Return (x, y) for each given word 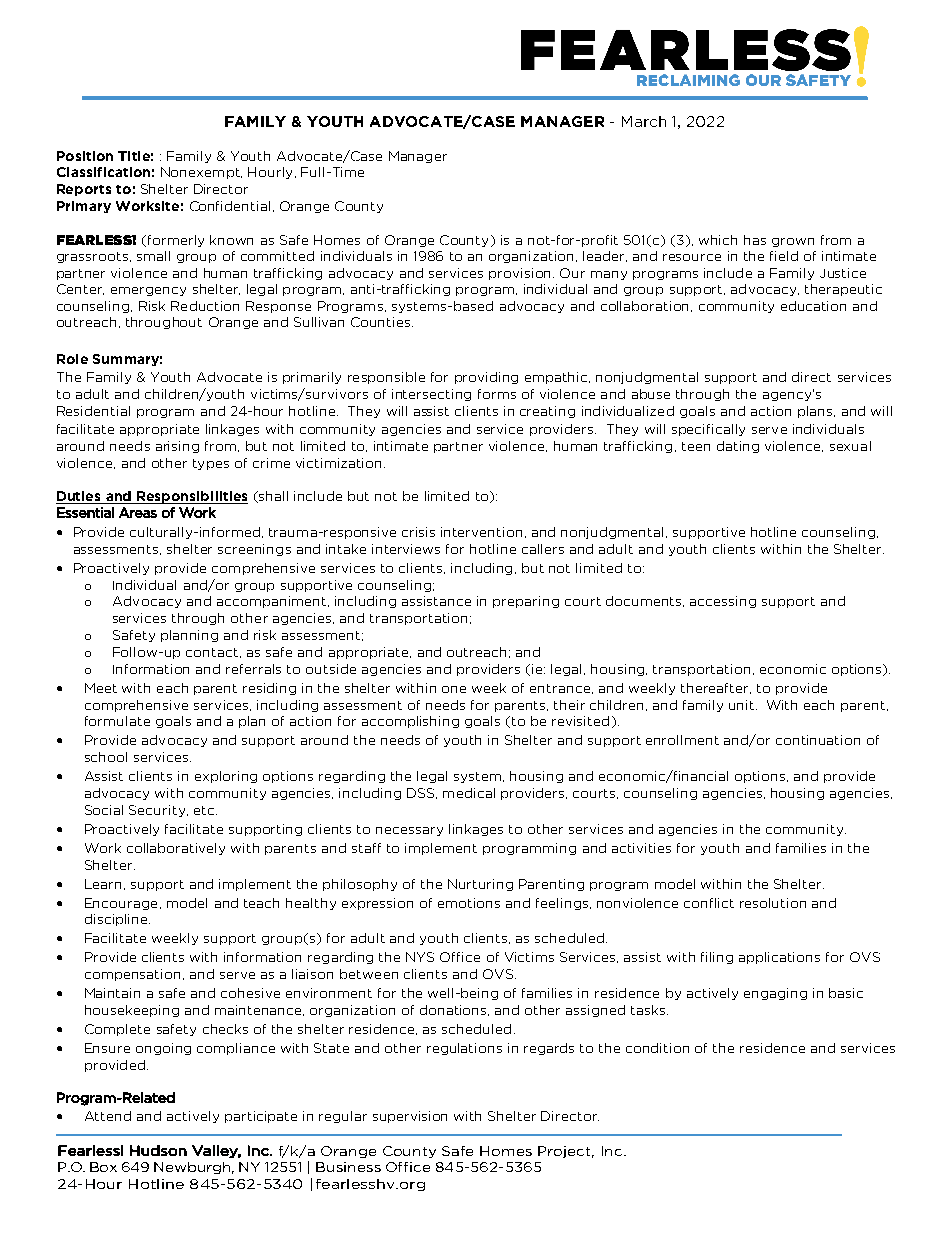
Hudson (158, 1150)
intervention (481, 532)
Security (158, 811)
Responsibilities (191, 497)
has (755, 240)
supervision (410, 1117)
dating (738, 447)
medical (469, 793)
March (644, 121)
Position (85, 156)
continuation (818, 740)
